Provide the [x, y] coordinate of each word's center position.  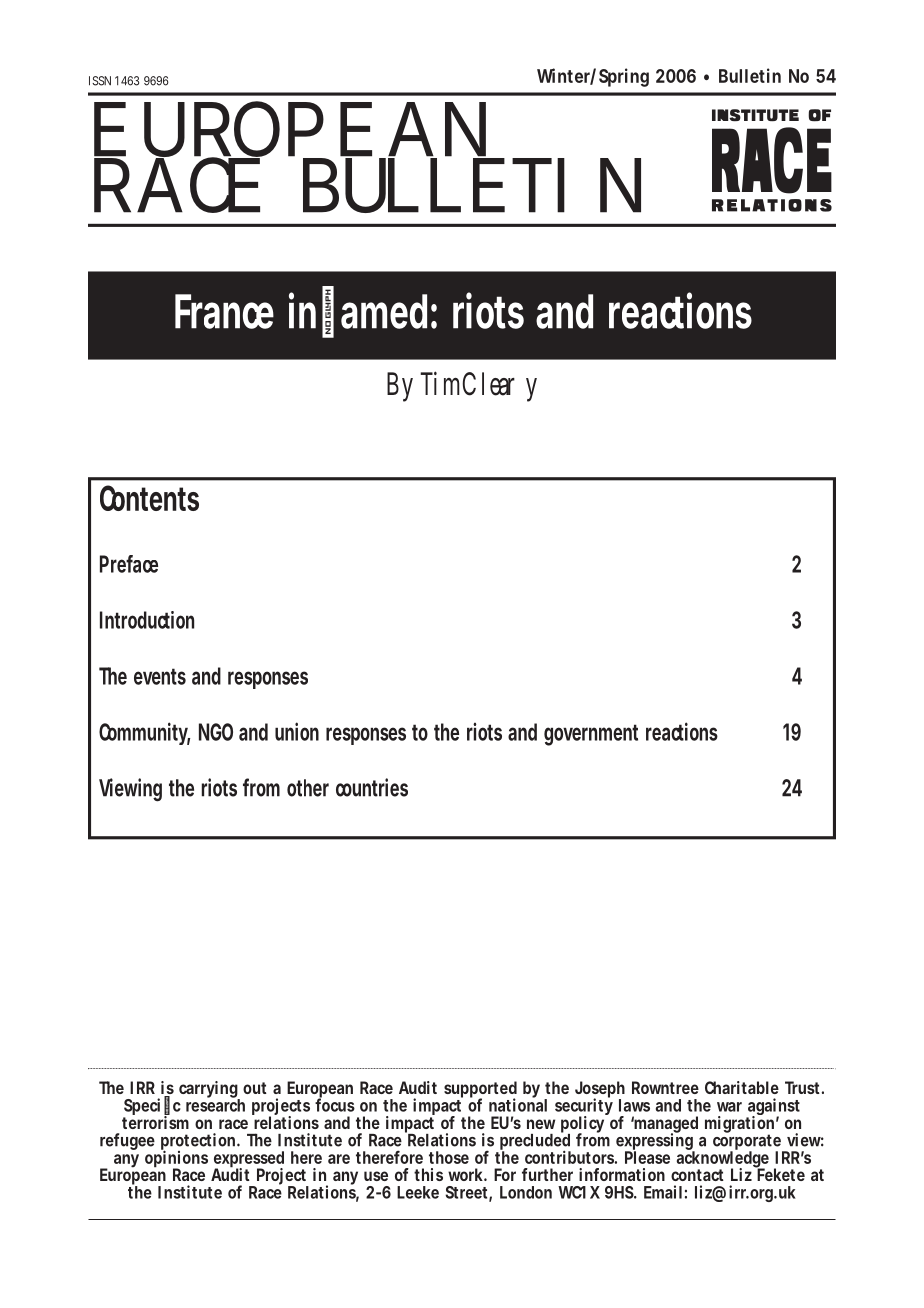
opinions [176, 1160]
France [224, 311]
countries [372, 787]
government [591, 735]
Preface [129, 564]
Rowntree [665, 1087]
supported [480, 1091]
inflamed [363, 311]
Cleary [499, 387]
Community [144, 733]
